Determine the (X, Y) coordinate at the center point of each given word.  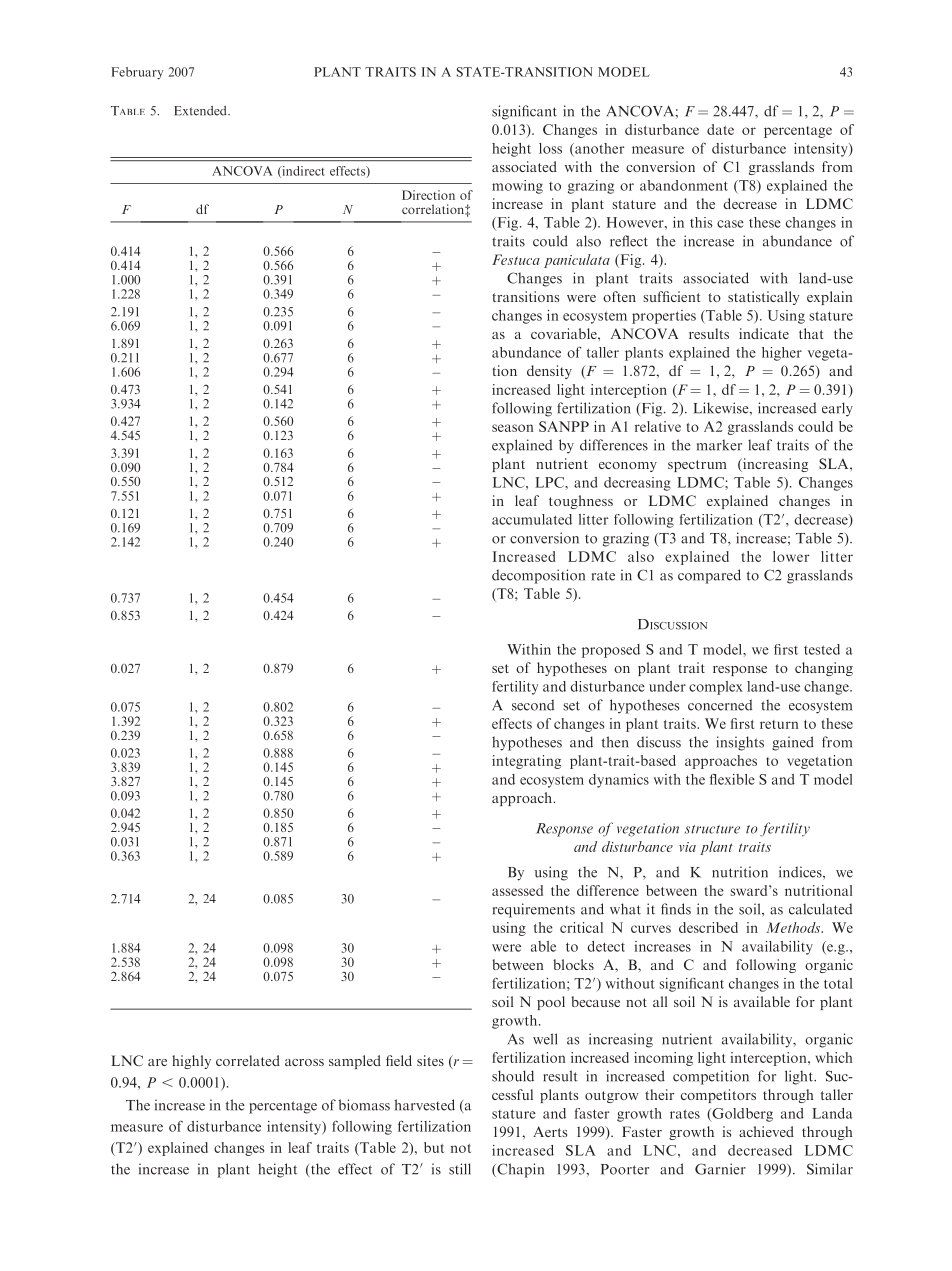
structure (712, 829)
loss (550, 148)
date (720, 129)
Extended (201, 111)
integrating (526, 762)
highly (191, 1062)
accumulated (532, 519)
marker (719, 445)
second (533, 705)
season (513, 428)
